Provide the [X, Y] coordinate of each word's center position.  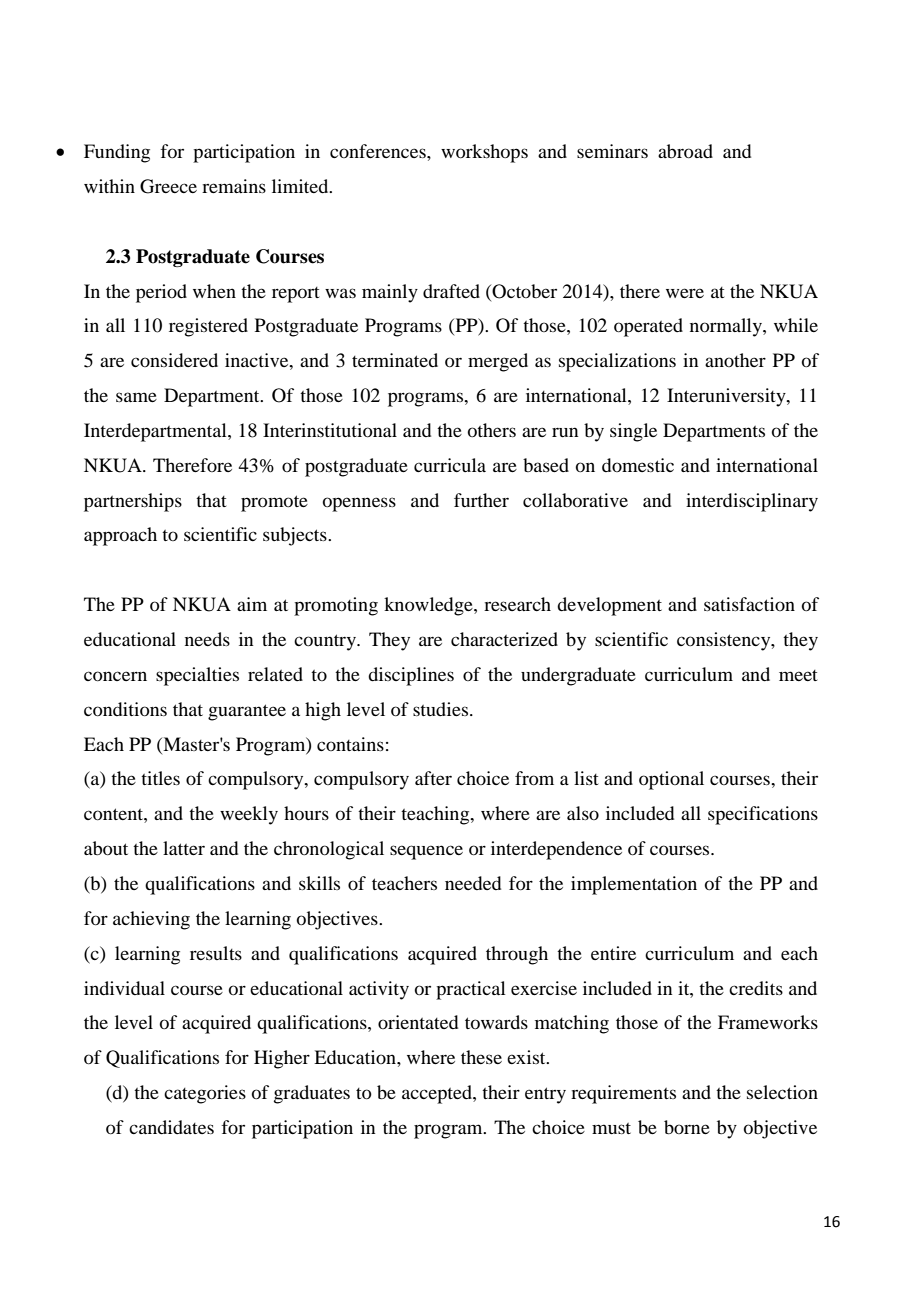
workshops [484, 153]
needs [207, 639]
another [735, 360]
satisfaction [749, 604]
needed [473, 883]
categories [205, 1094]
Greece [168, 186]
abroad [685, 151]
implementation [634, 885]
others [492, 430]
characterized [504, 639]
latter [184, 848]
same [136, 397]
